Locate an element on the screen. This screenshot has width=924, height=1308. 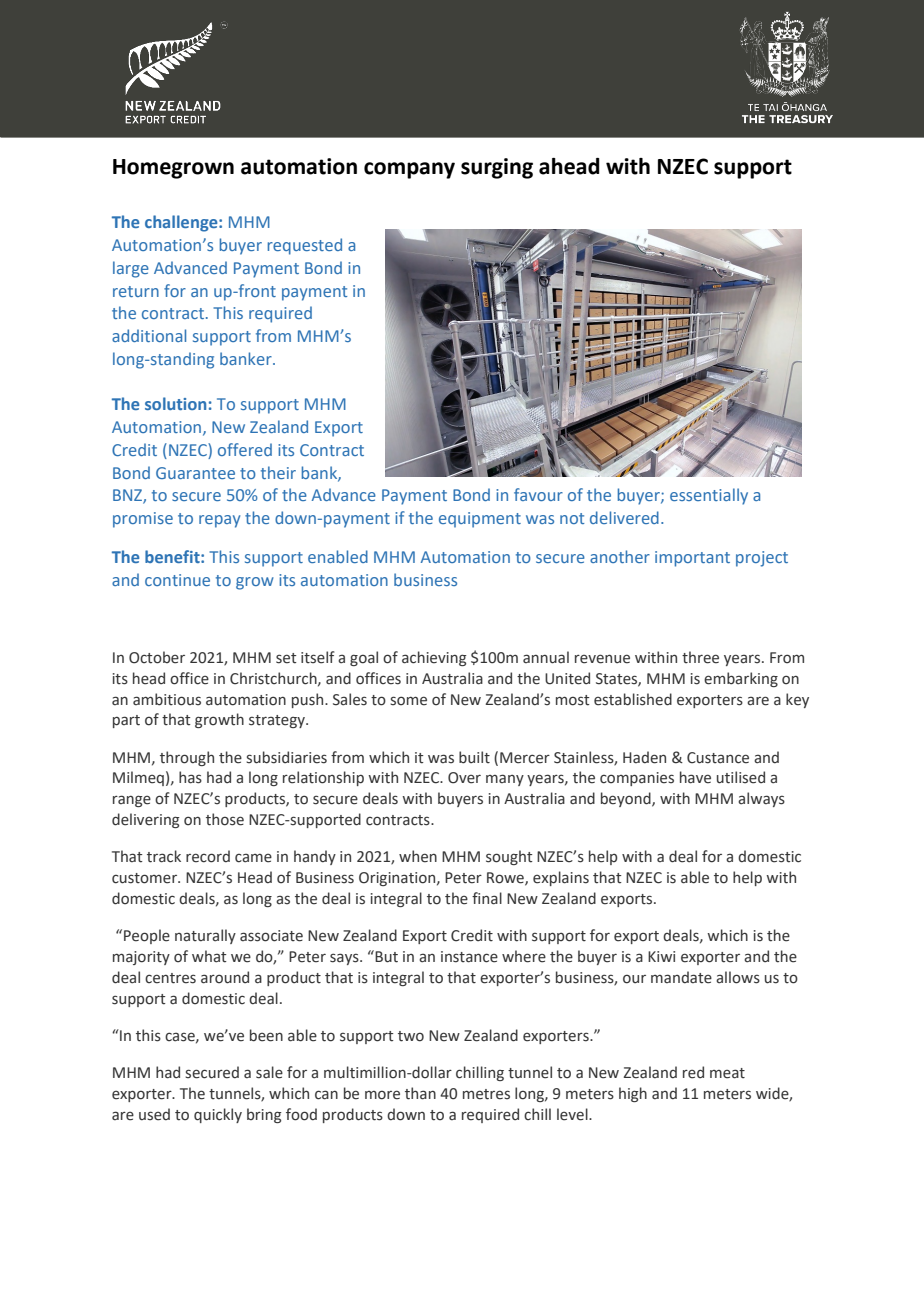
built is located at coordinates (474, 757).
